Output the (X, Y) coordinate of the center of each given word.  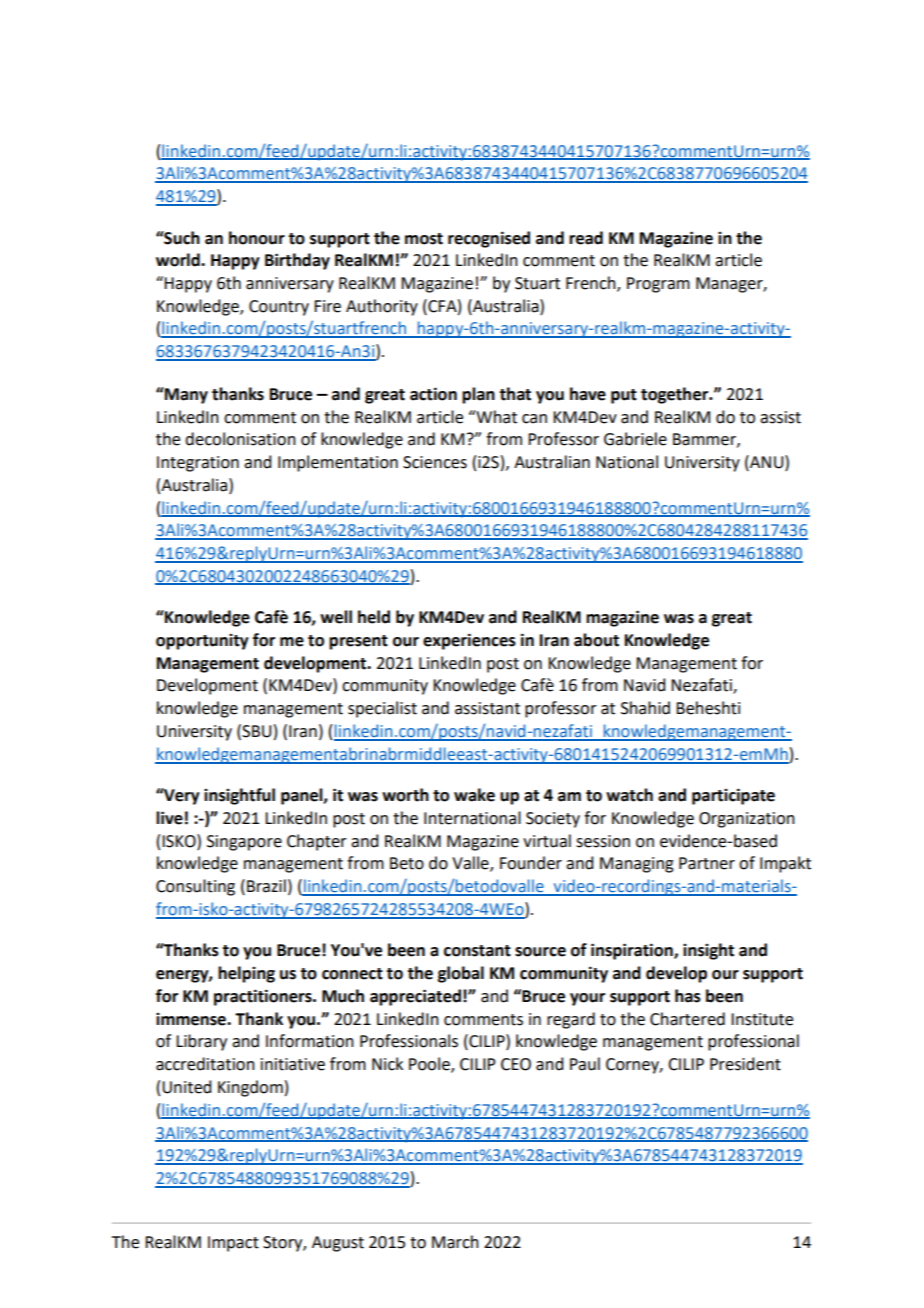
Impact (233, 1244)
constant (477, 951)
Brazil (266, 886)
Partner (707, 863)
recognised (489, 239)
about (596, 640)
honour (257, 238)
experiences (469, 641)
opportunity (202, 642)
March (455, 1242)
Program (658, 285)
